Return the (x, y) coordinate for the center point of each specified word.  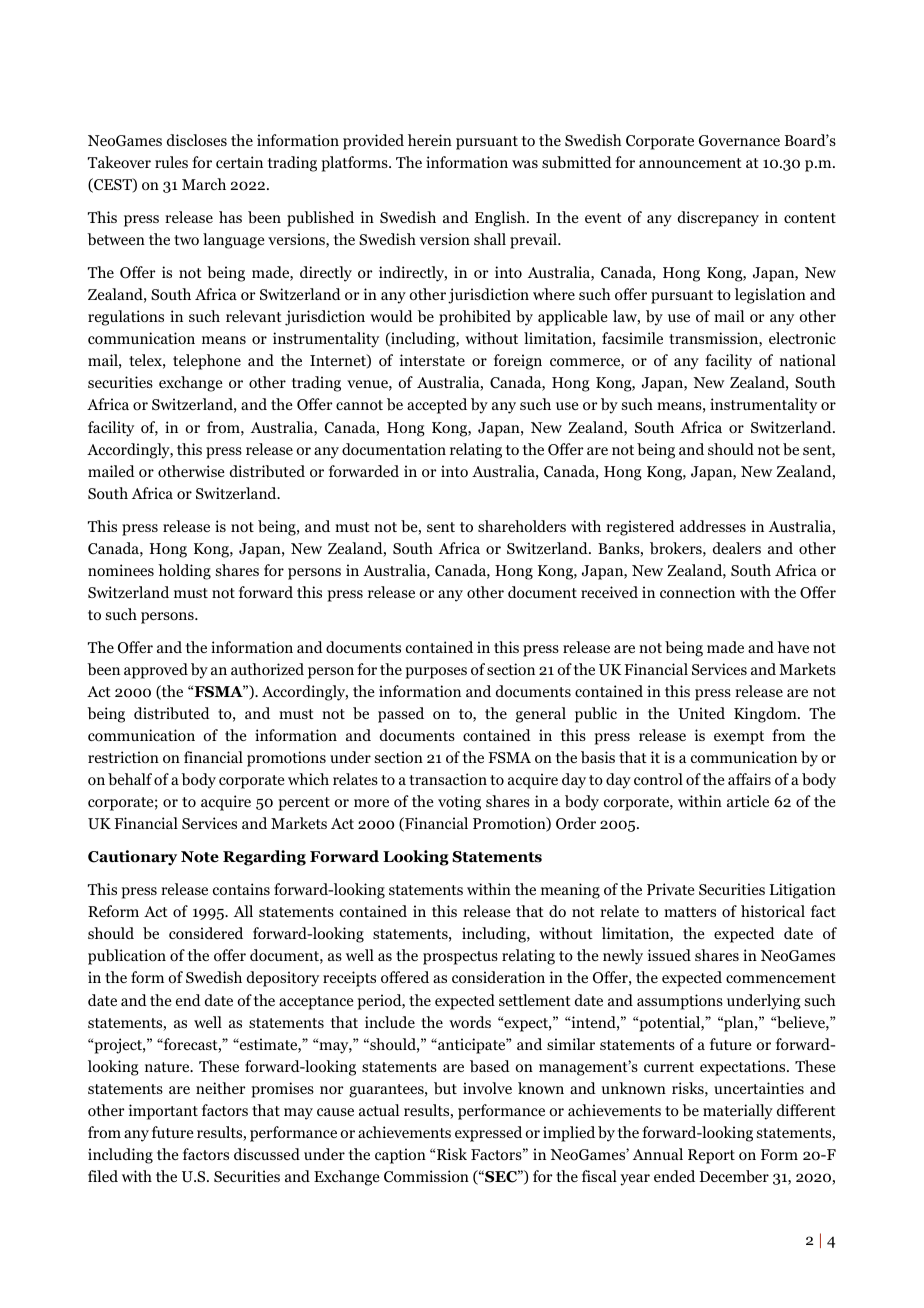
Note (200, 857)
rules (171, 162)
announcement (690, 163)
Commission (426, 1176)
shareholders (522, 526)
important (163, 1112)
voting (459, 803)
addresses (713, 526)
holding (184, 572)
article (748, 801)
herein (430, 140)
